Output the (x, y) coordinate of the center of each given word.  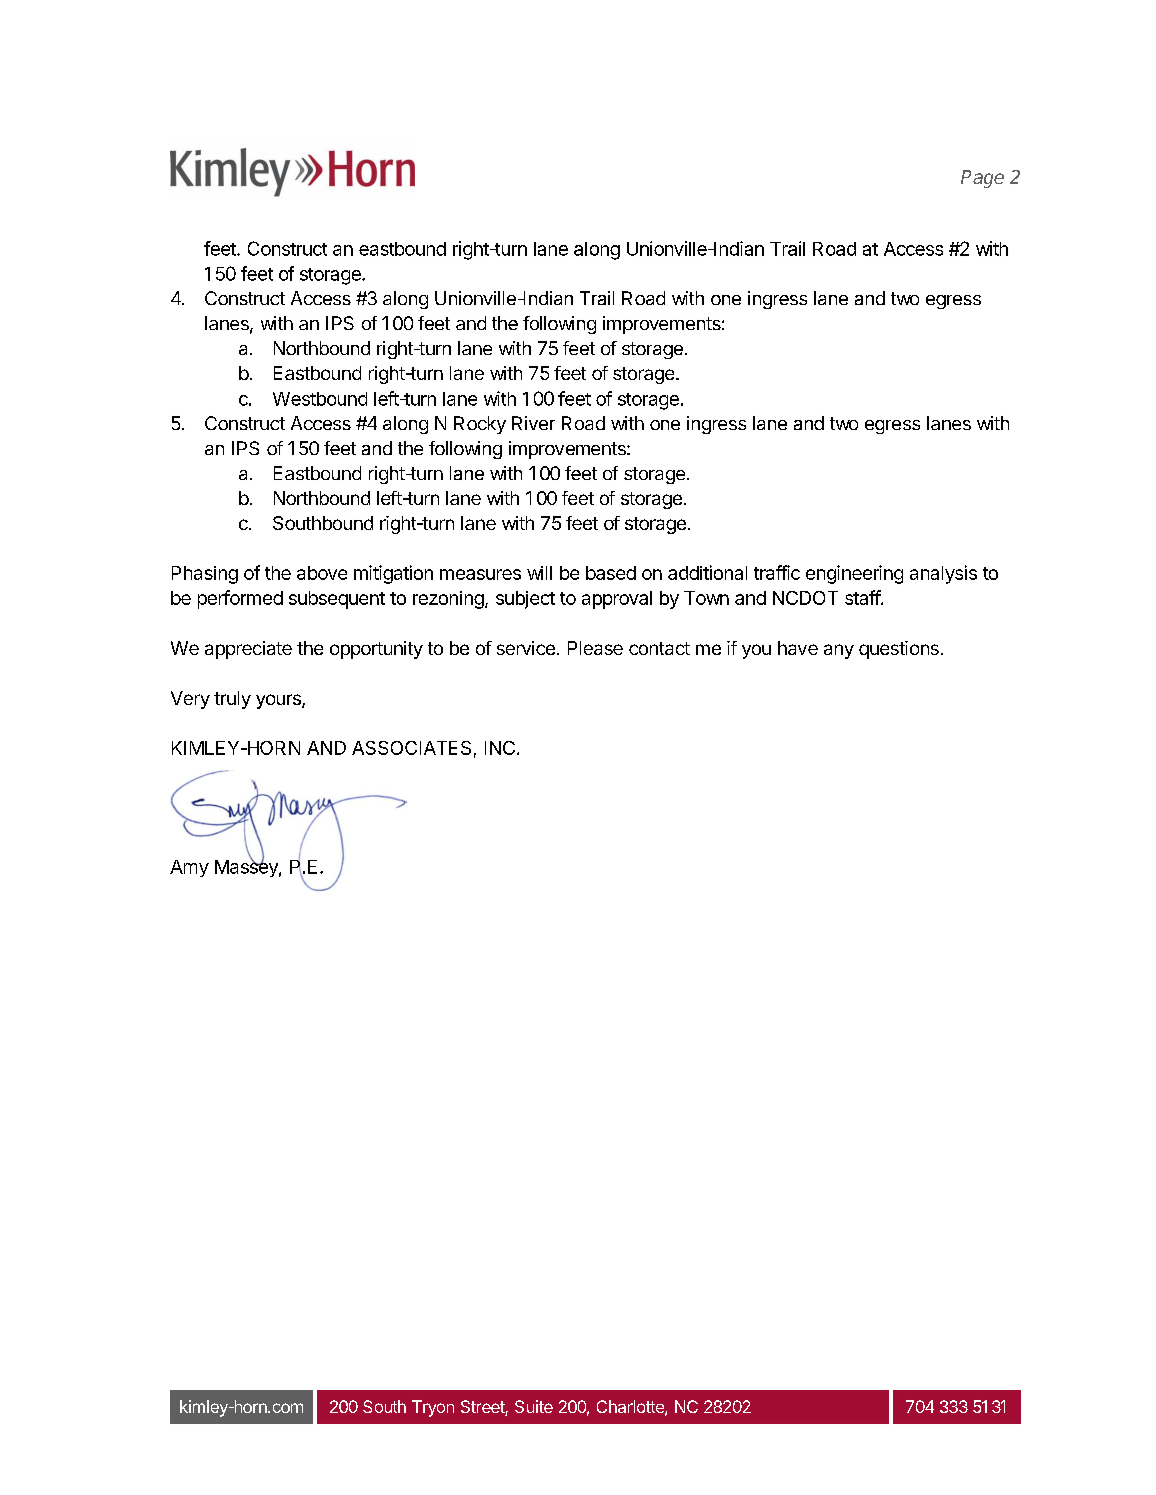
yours (279, 701)
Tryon (433, 1408)
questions (899, 650)
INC (500, 748)
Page (982, 179)
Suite (534, 1406)
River (533, 423)
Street (483, 1408)
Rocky (480, 425)
